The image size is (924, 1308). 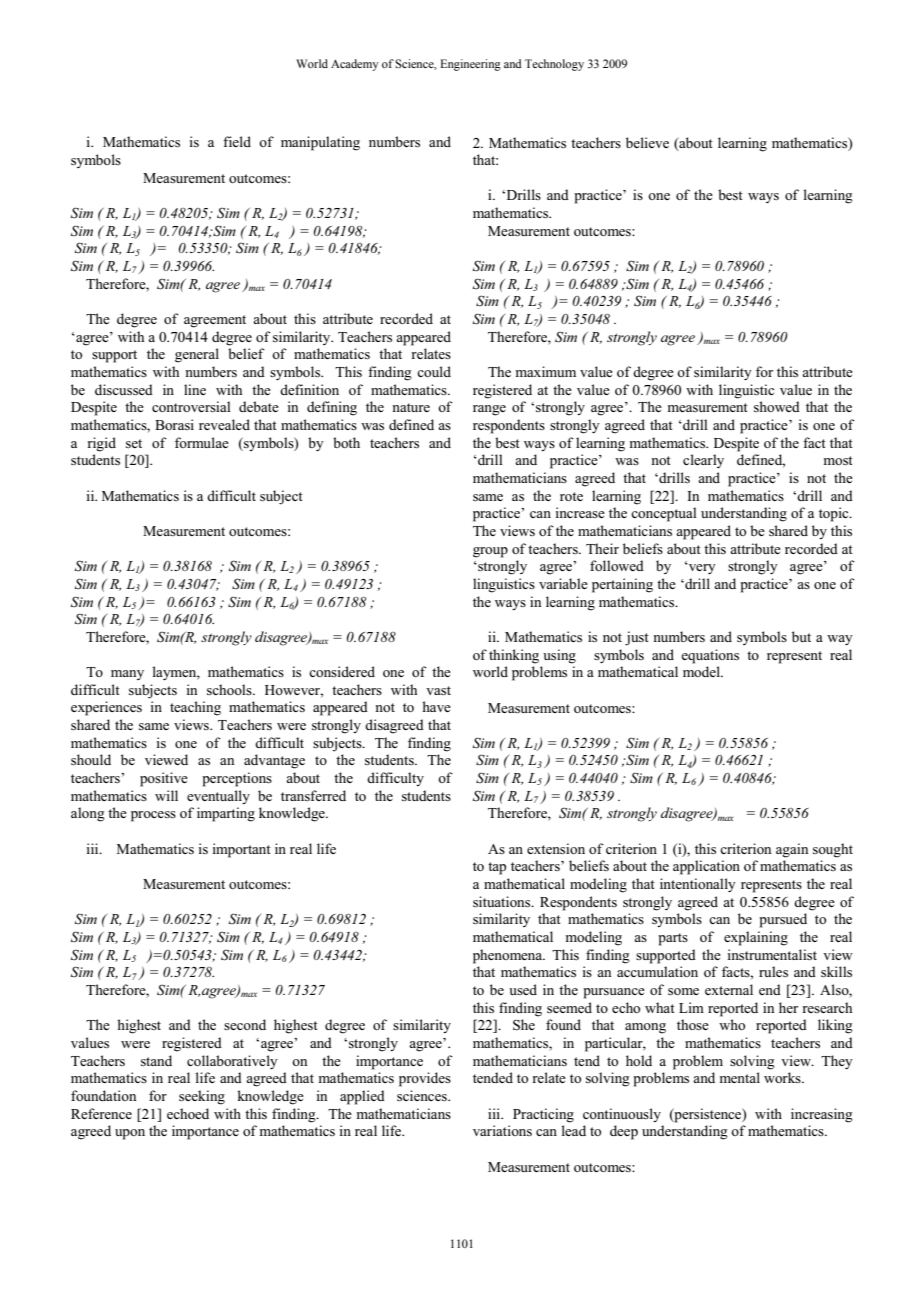 What do you see at coordinates (202, 1097) in the document?
I see `seeking` at bounding box center [202, 1097].
